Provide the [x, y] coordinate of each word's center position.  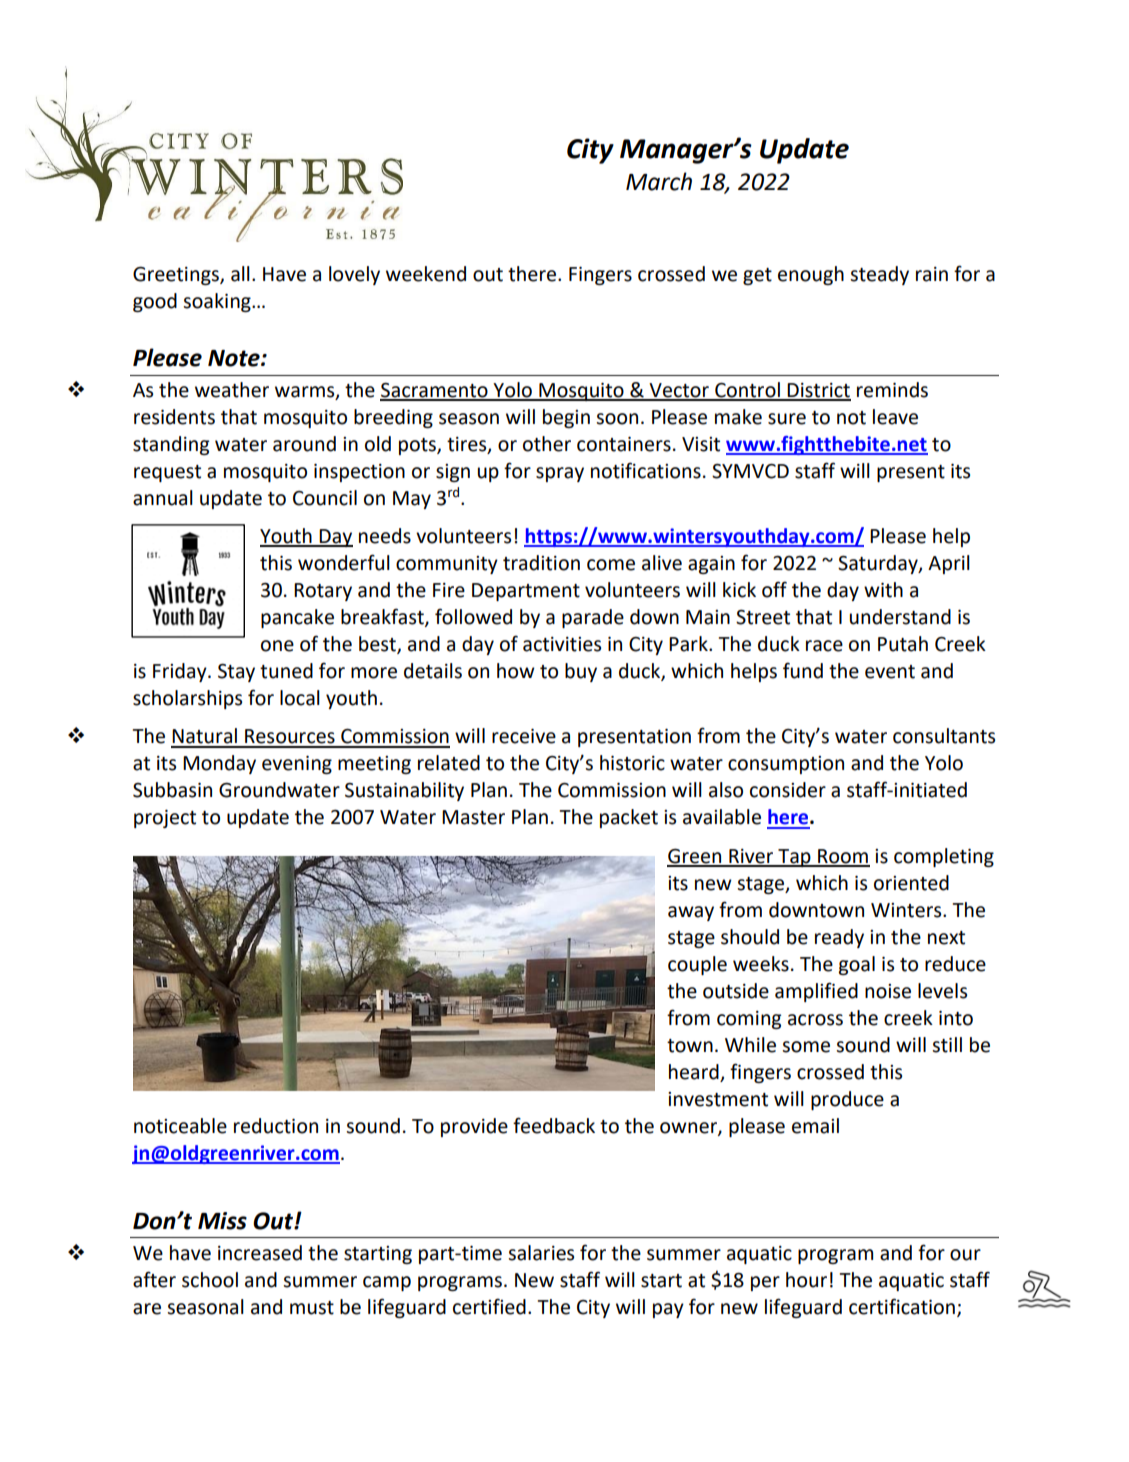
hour [806, 1280]
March [659, 181]
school [210, 1280]
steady [879, 275]
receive [524, 736]
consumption [786, 765]
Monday [219, 764]
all [240, 274]
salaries [541, 1253]
